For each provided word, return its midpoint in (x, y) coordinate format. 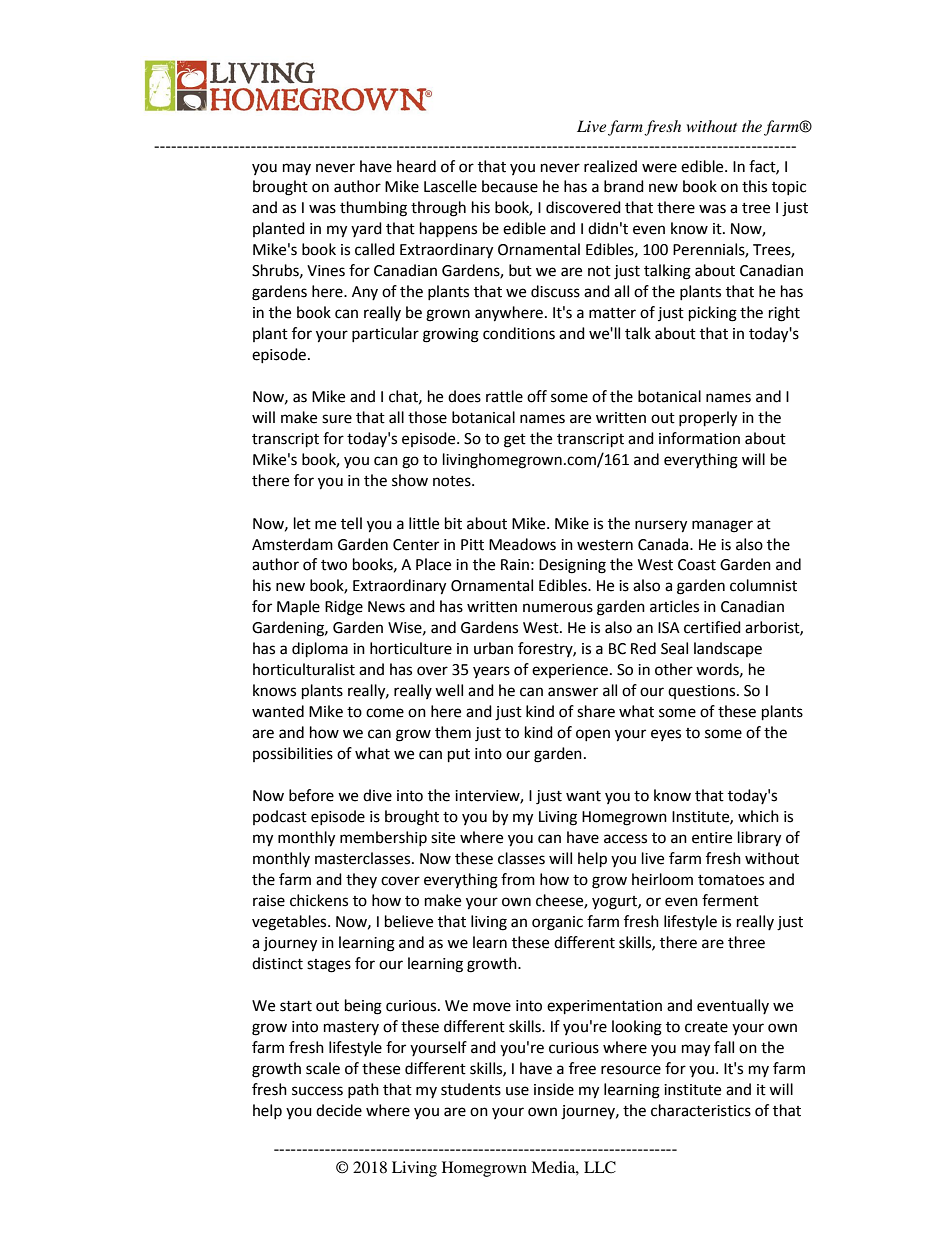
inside (554, 1089)
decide (339, 1110)
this (754, 186)
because (510, 186)
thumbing (373, 209)
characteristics (701, 1110)
